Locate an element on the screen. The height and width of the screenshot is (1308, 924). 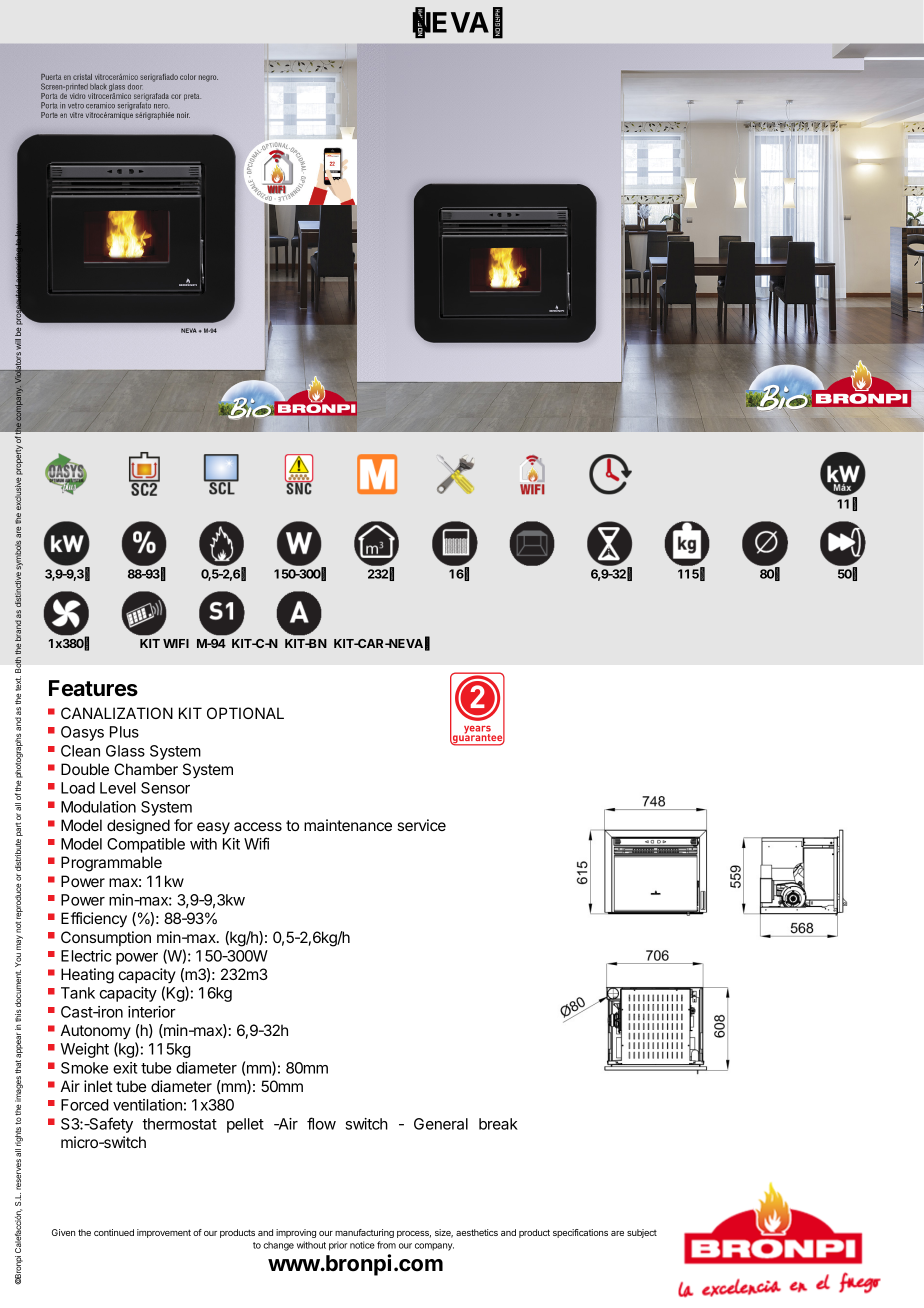
Features is located at coordinates (93, 688).
